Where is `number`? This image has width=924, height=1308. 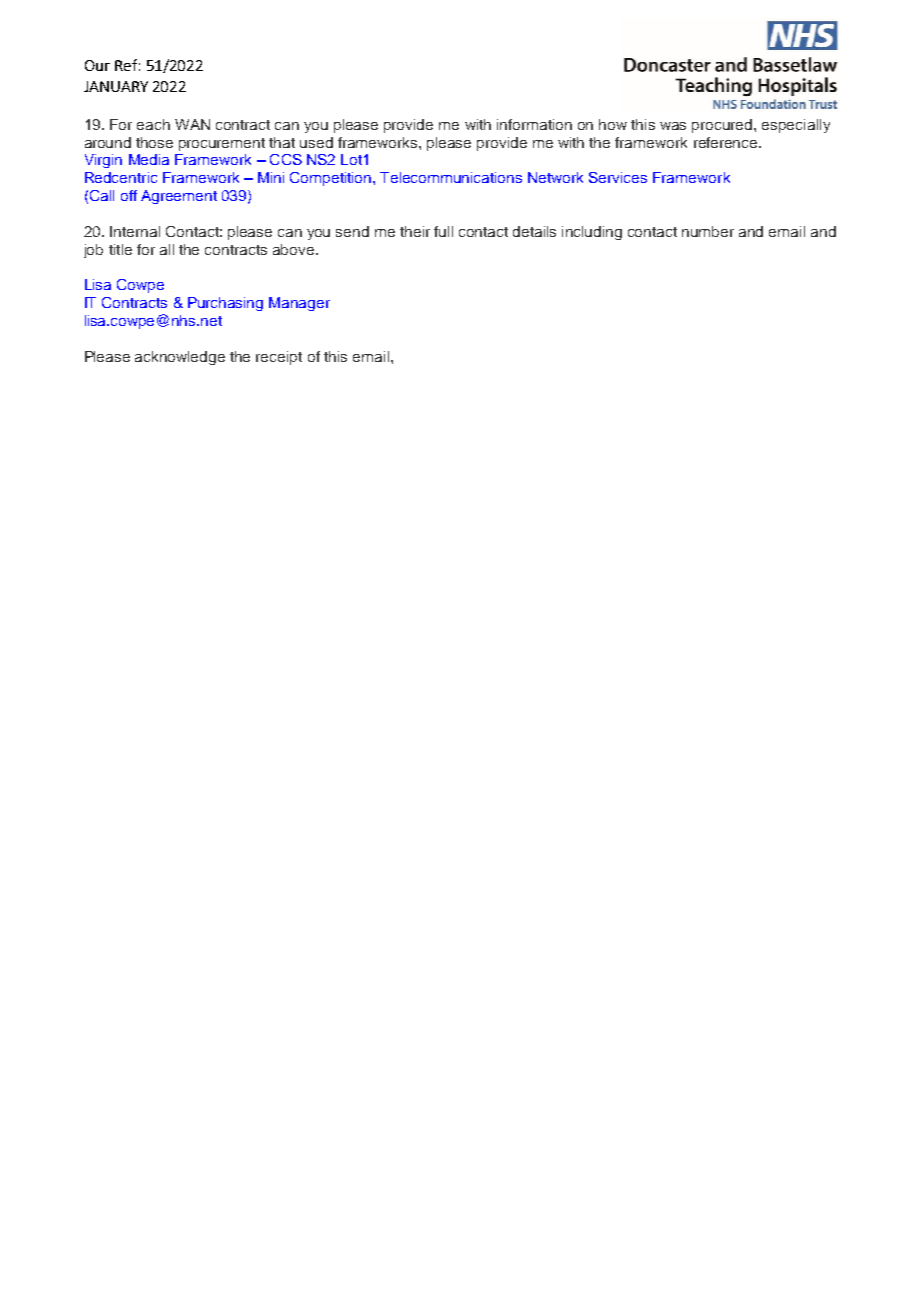 number is located at coordinates (708, 231).
